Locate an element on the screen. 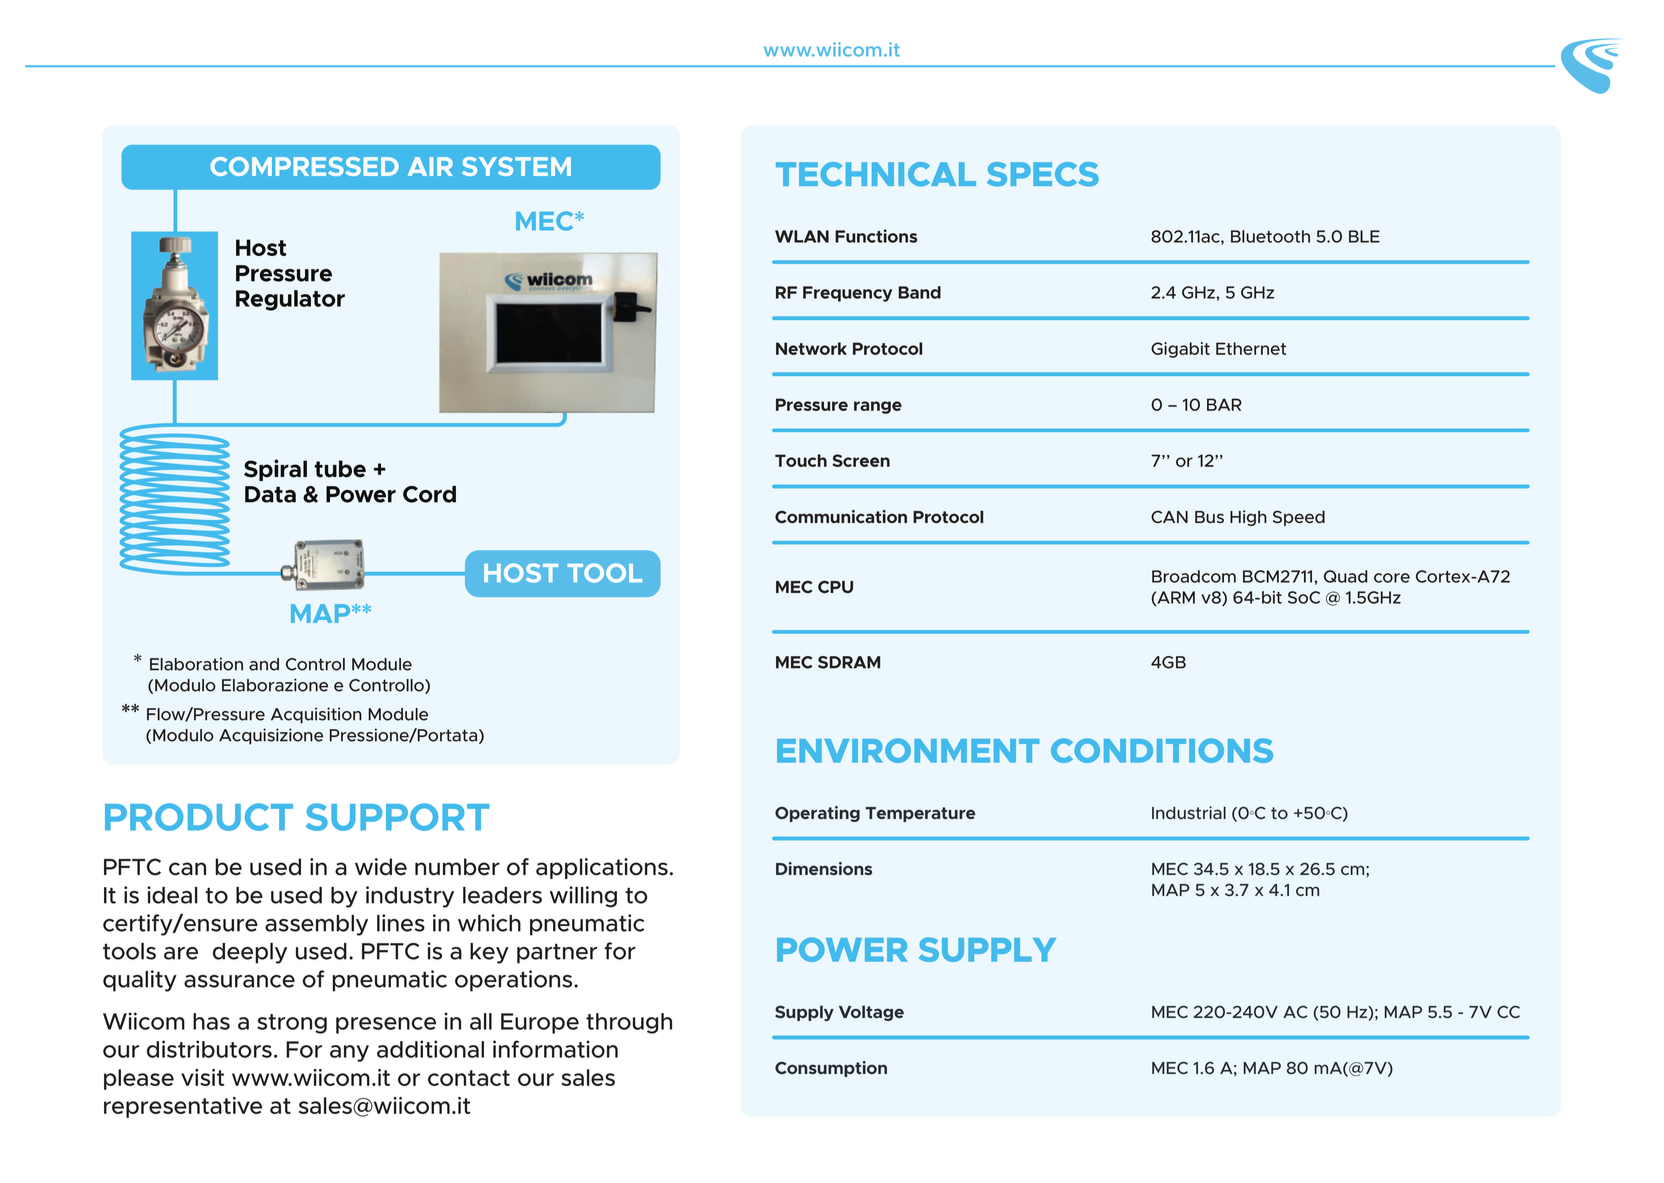  Broadcom is located at coordinates (1194, 576).
